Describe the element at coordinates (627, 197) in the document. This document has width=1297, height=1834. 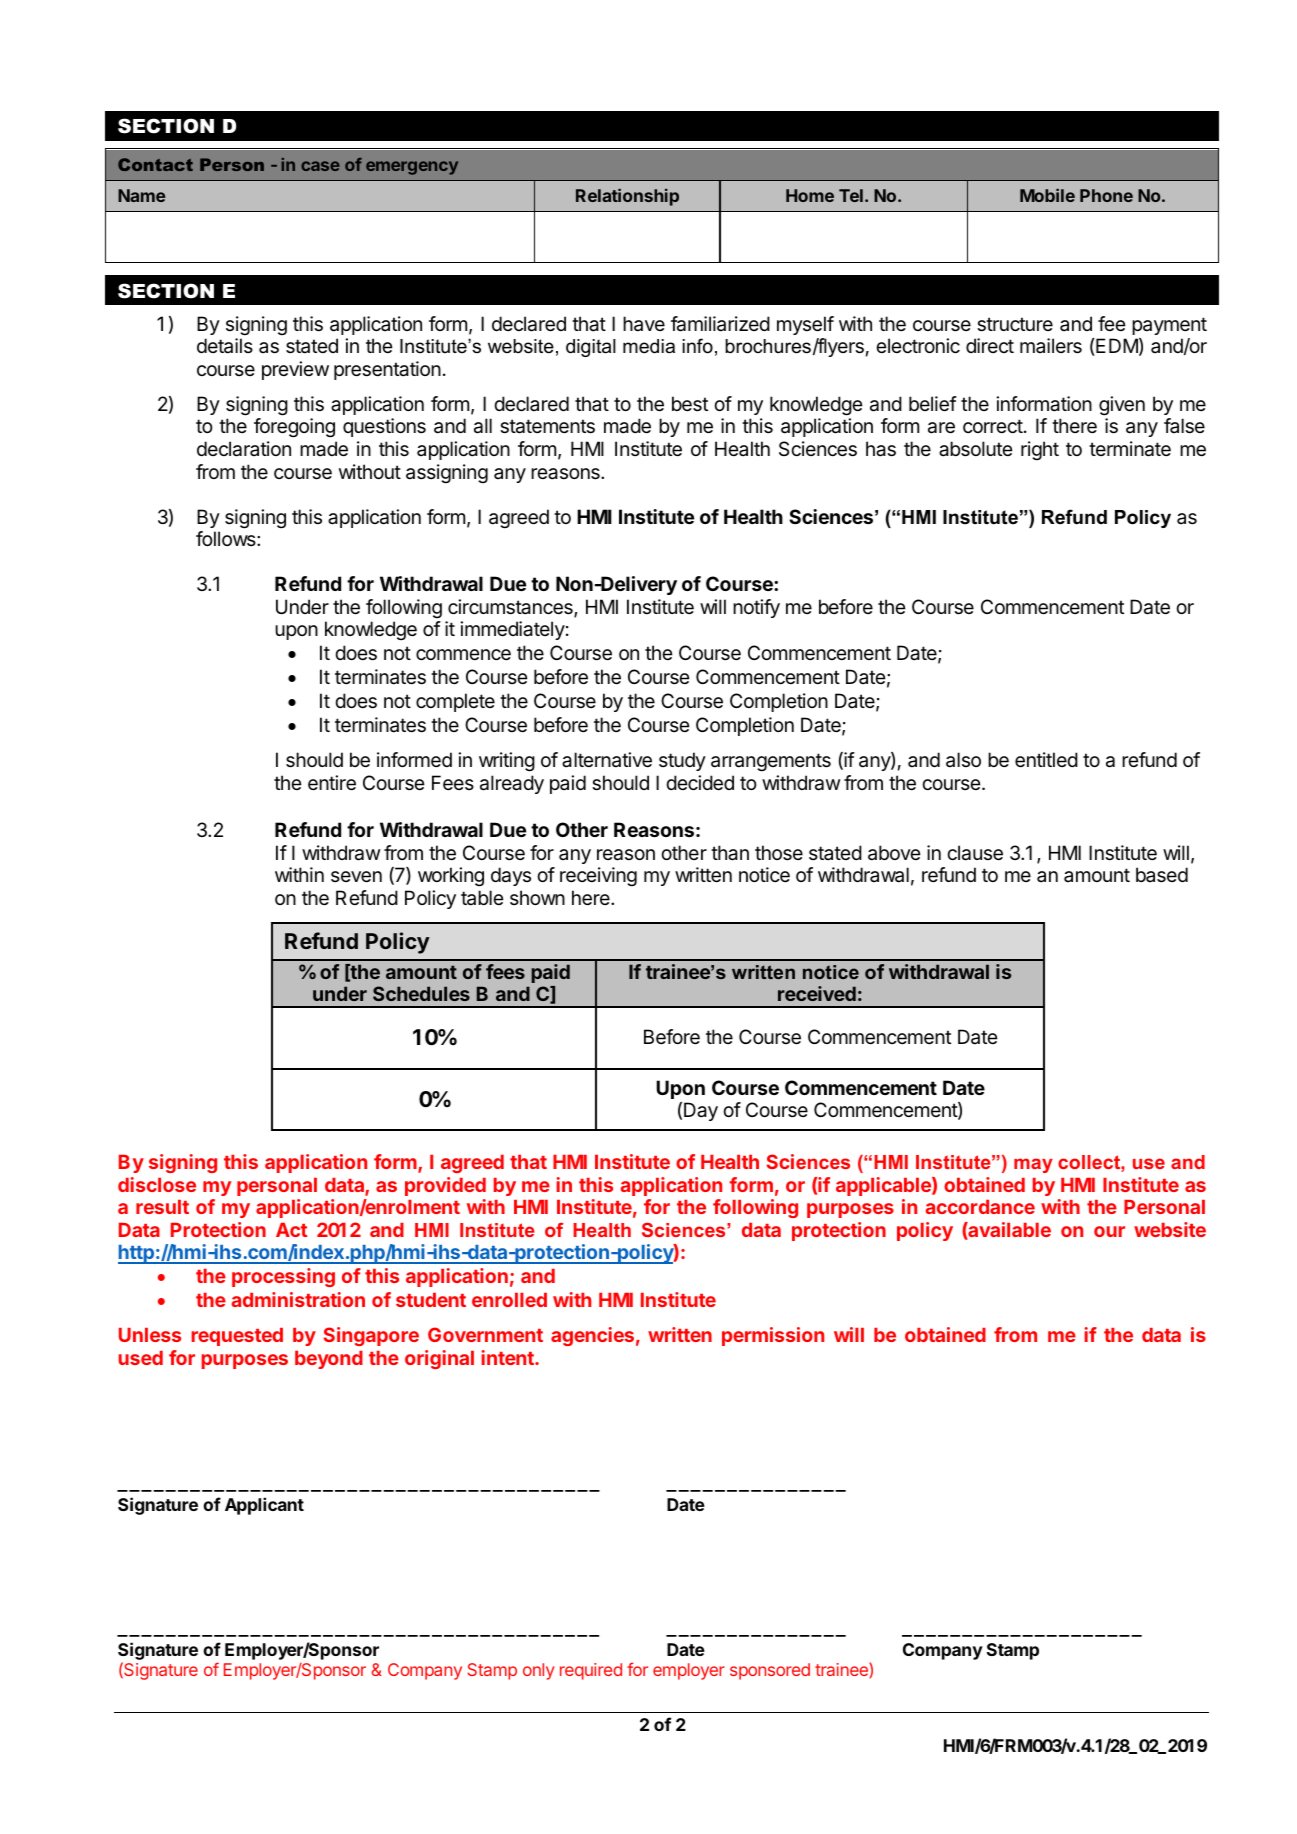
I see `Relationship` at that location.
